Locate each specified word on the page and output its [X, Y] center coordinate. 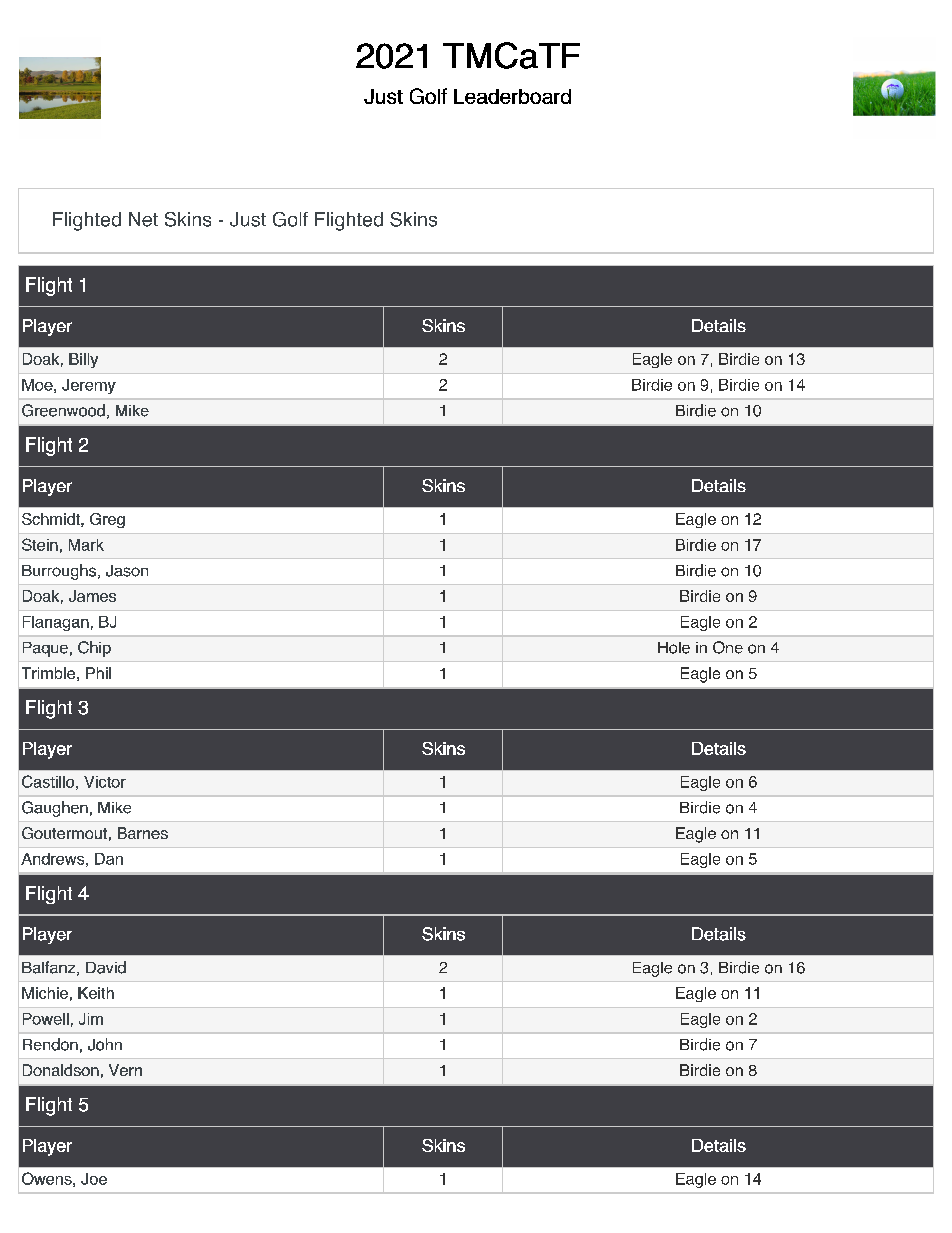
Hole [674, 648]
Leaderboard [512, 96]
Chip [94, 649]
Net [143, 219]
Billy [83, 360]
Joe [94, 1179]
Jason [127, 571]
